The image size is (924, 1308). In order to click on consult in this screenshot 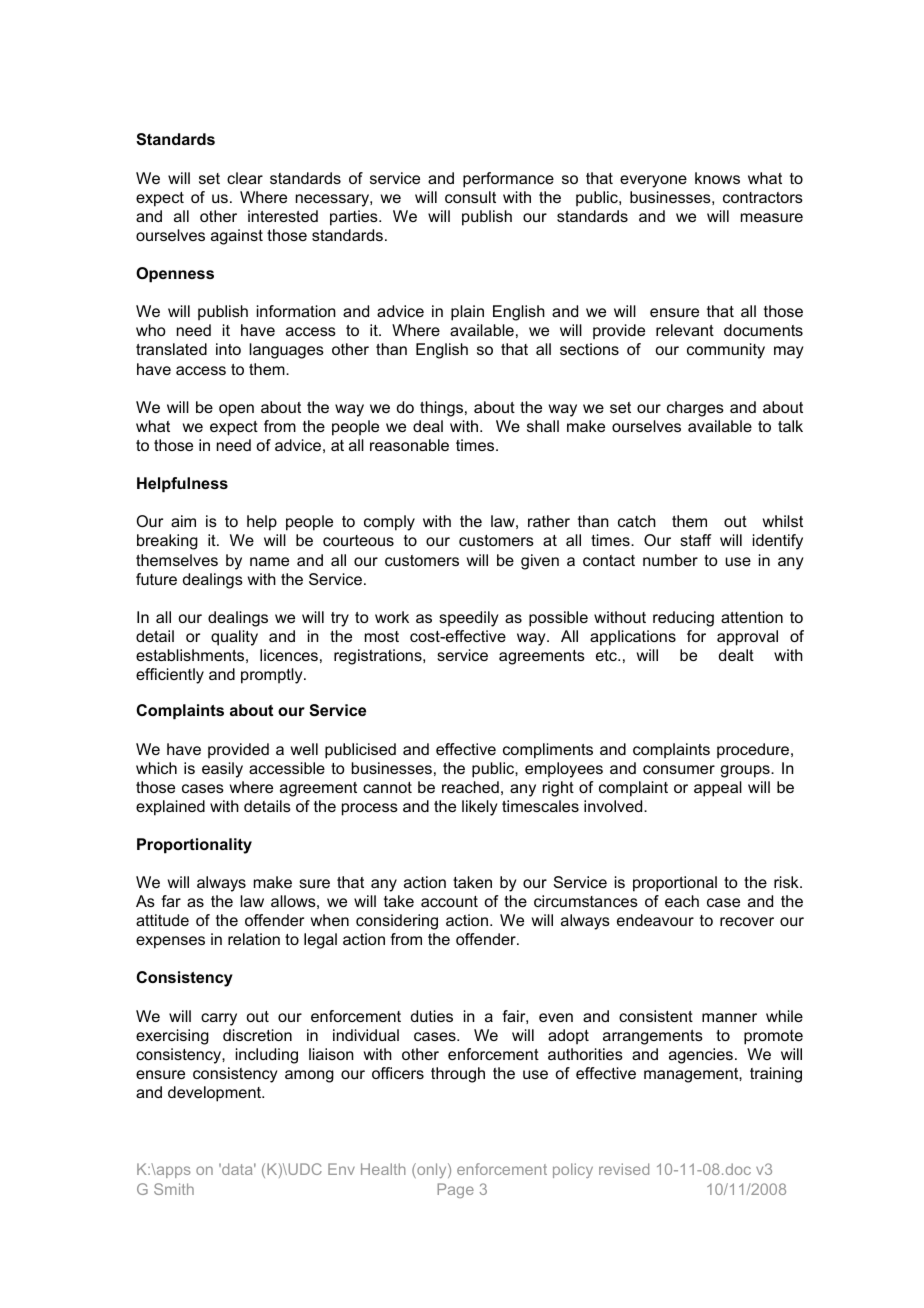, I will do `click(470, 197)`.
